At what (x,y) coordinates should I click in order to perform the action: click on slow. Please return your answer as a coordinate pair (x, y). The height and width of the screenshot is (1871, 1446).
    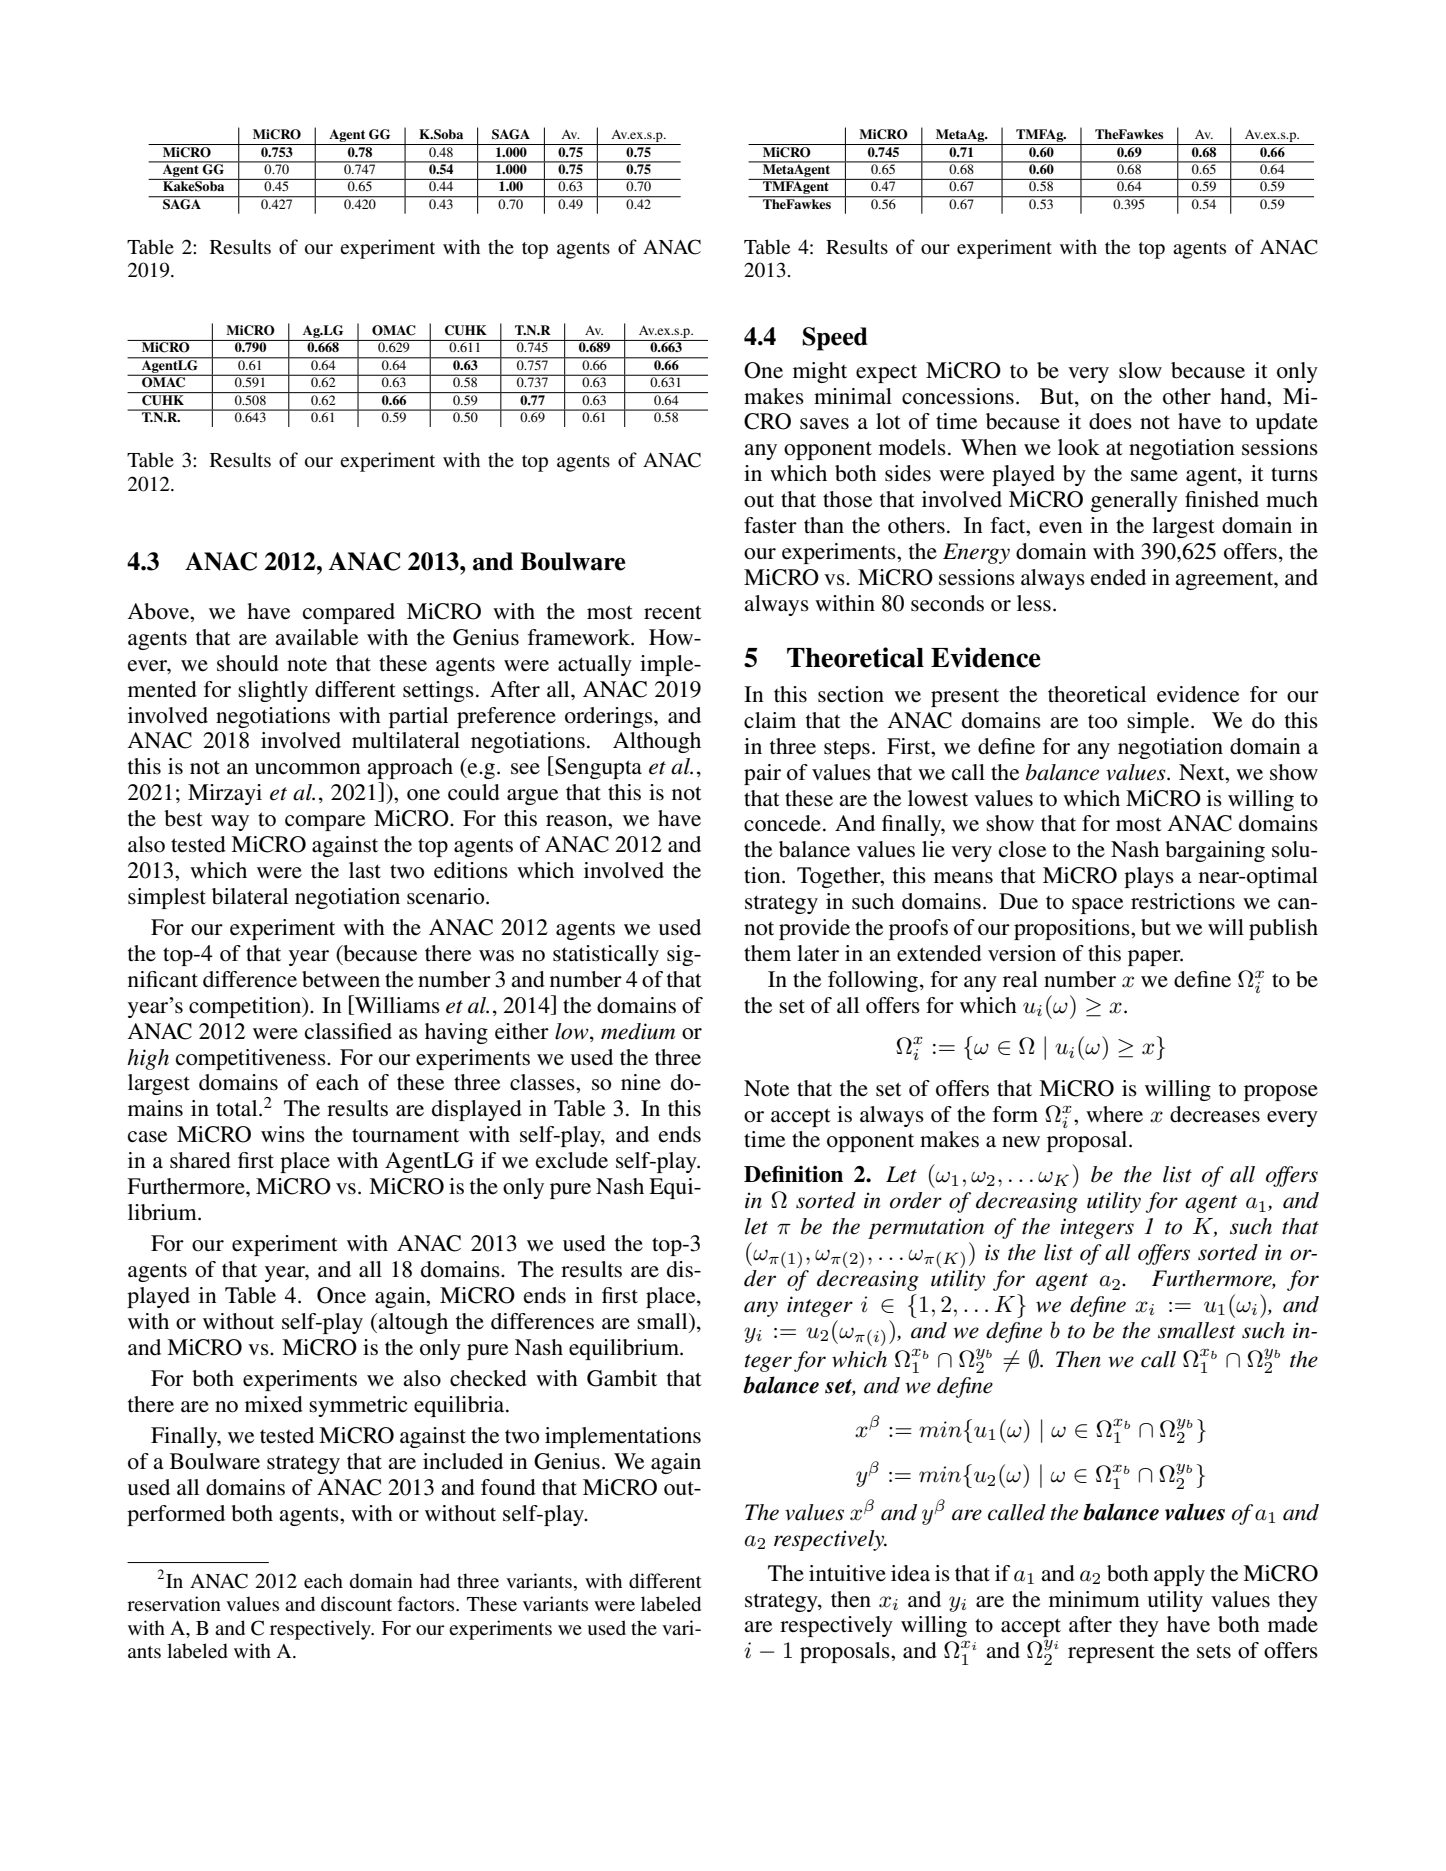
    Looking at the image, I should click on (1140, 370).
